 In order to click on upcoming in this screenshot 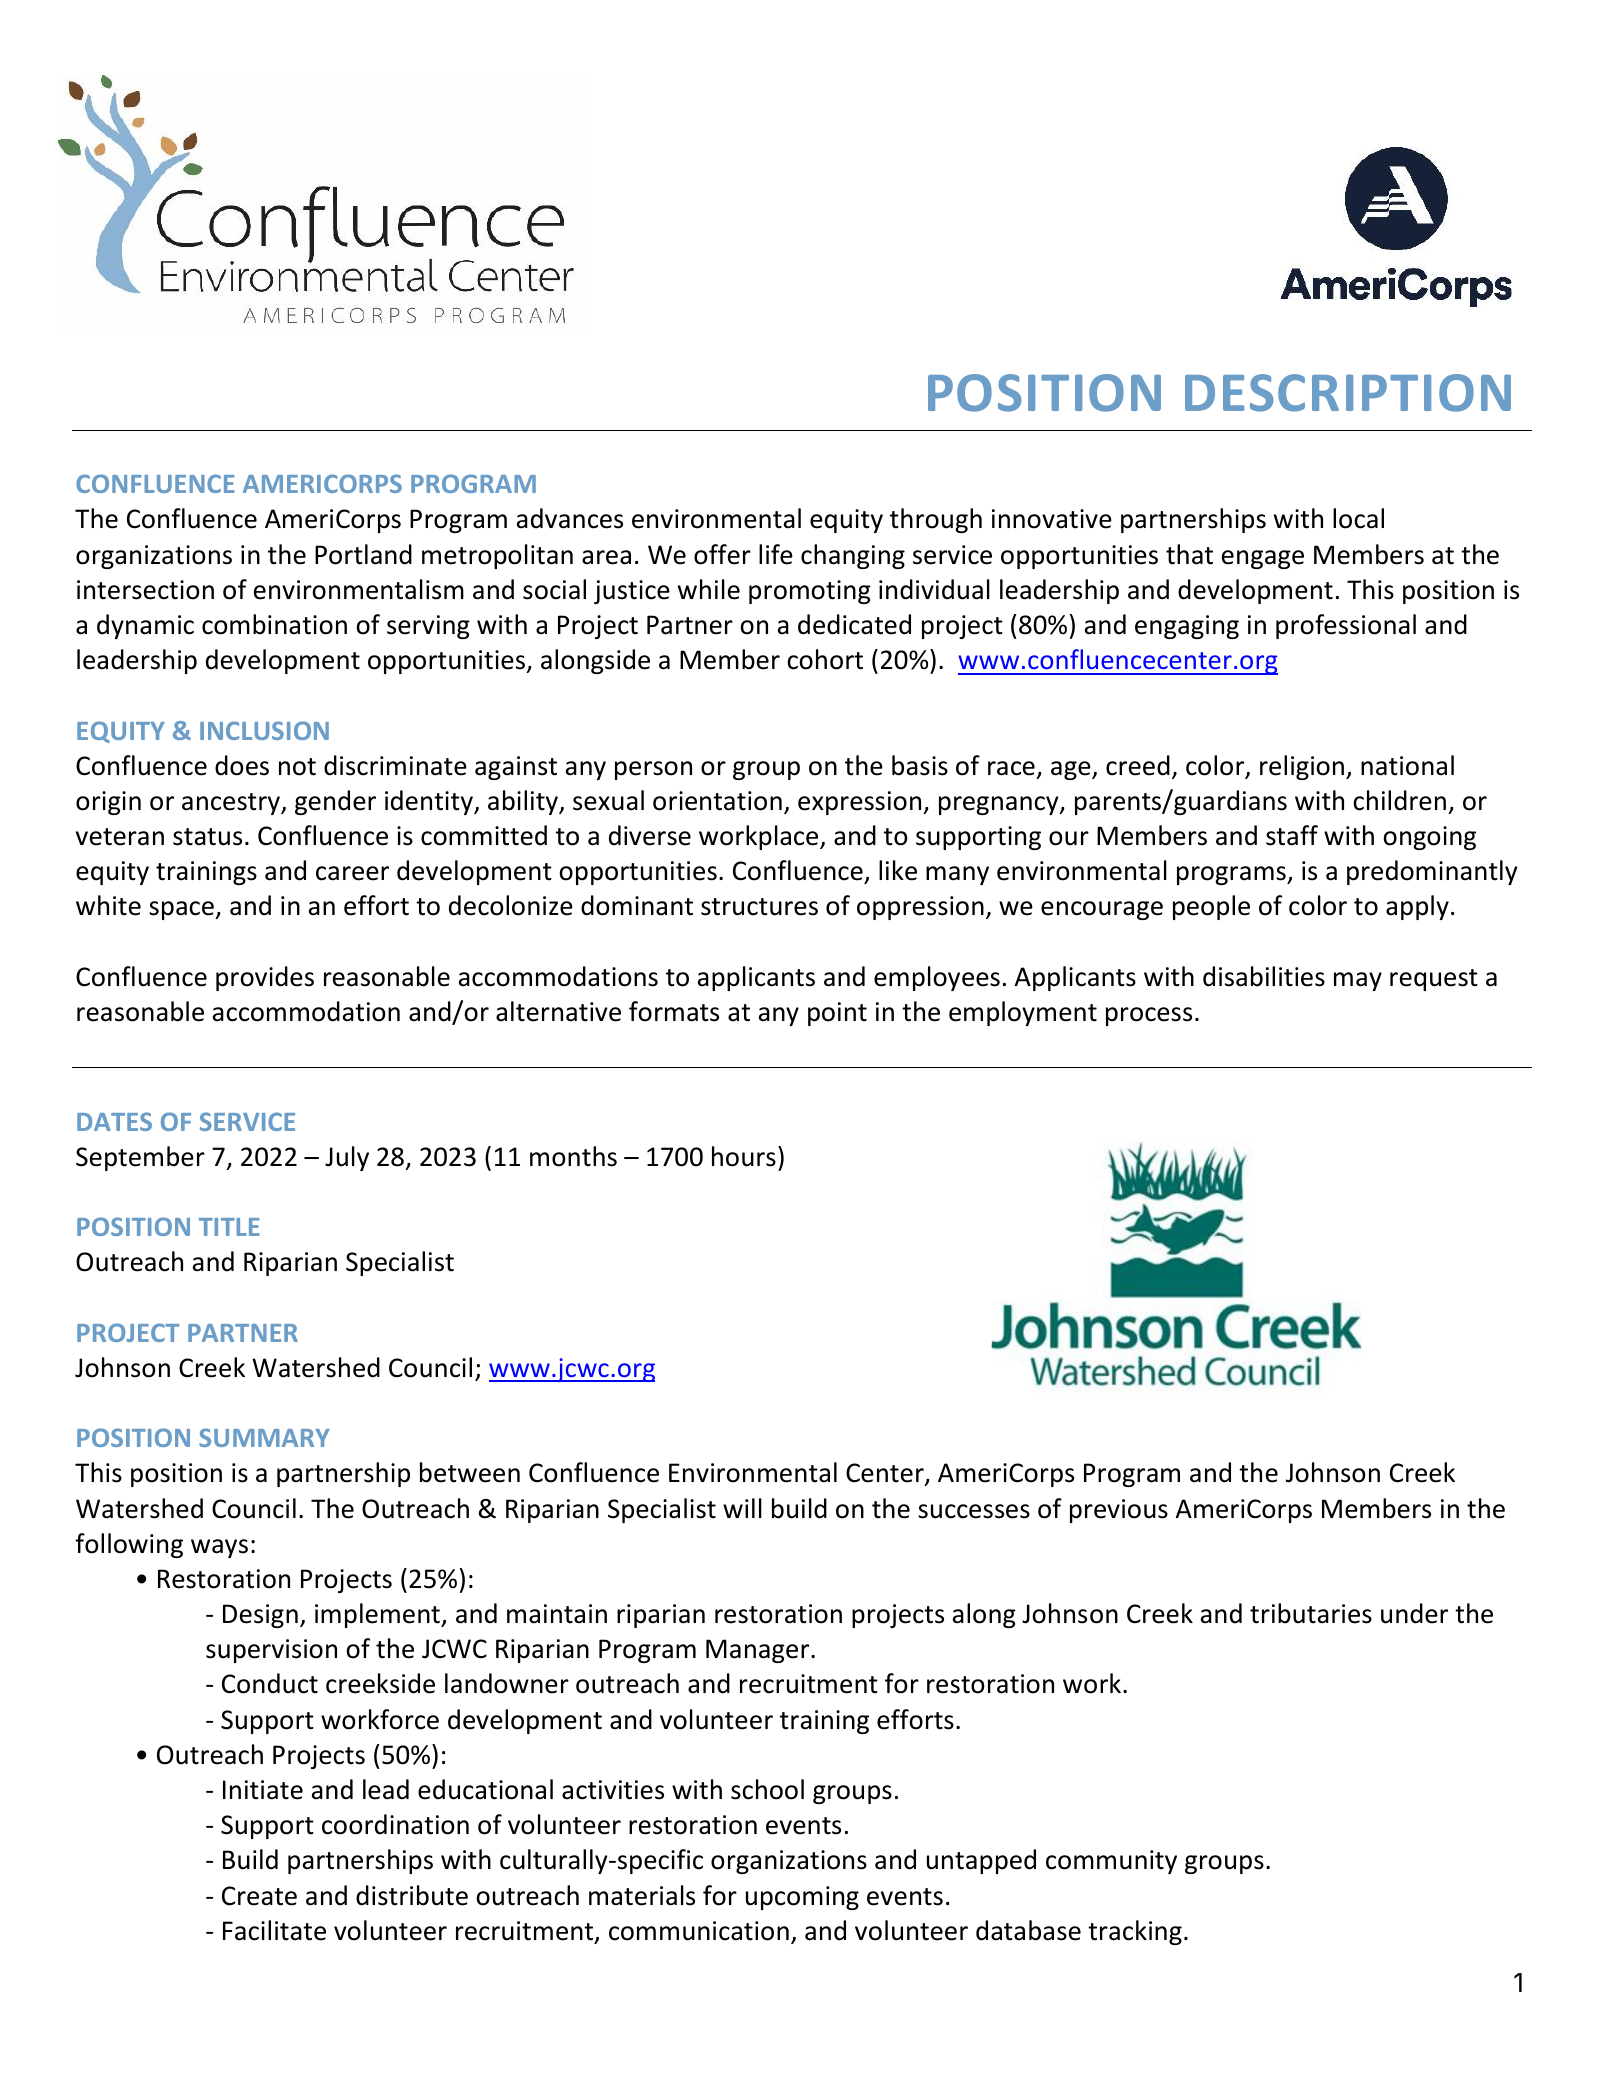, I will do `click(802, 1898)`.
